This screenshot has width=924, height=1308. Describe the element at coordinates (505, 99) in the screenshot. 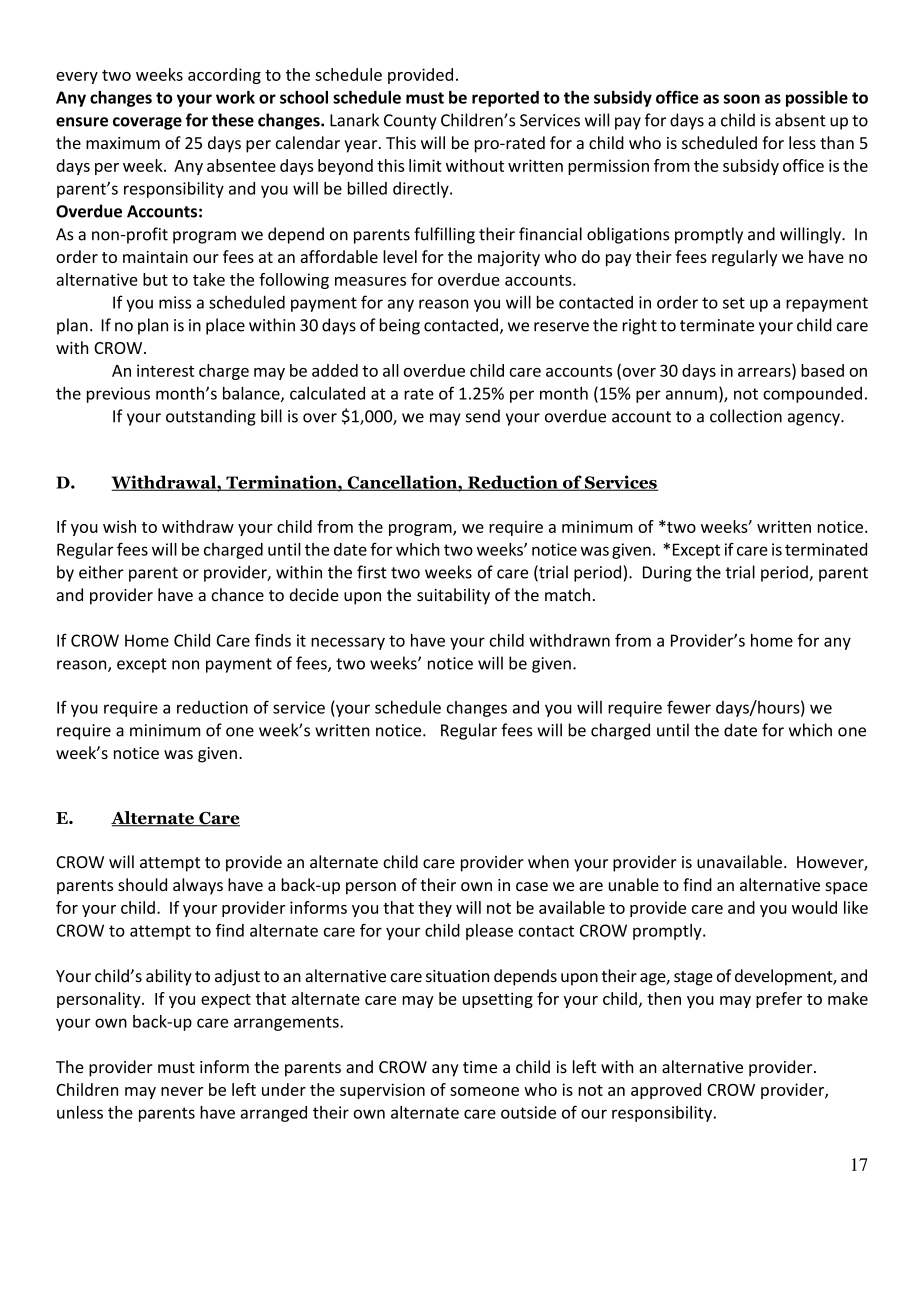

I see `reported` at that location.
